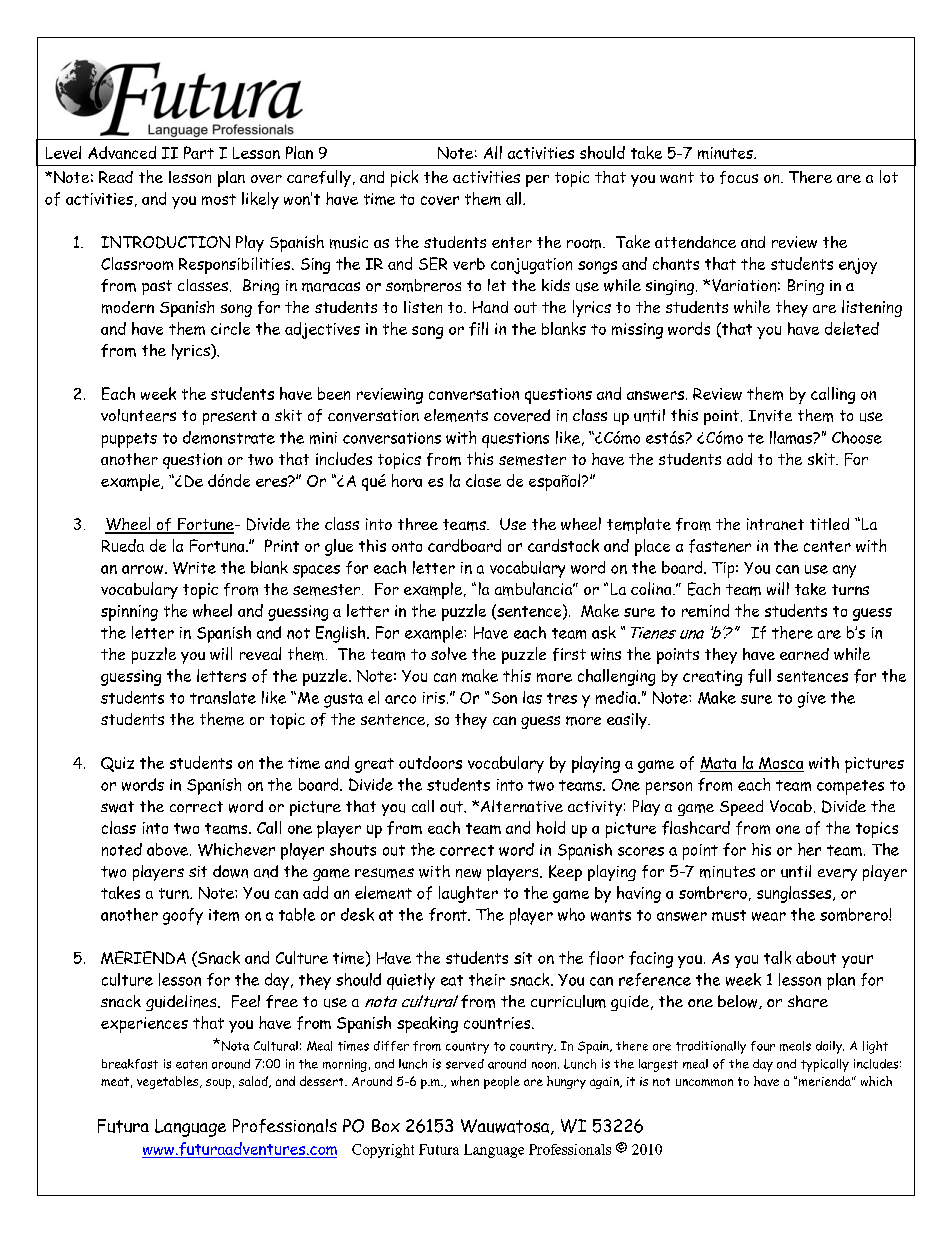  What do you see at coordinates (183, 916) in the document?
I see `goofy` at bounding box center [183, 916].
